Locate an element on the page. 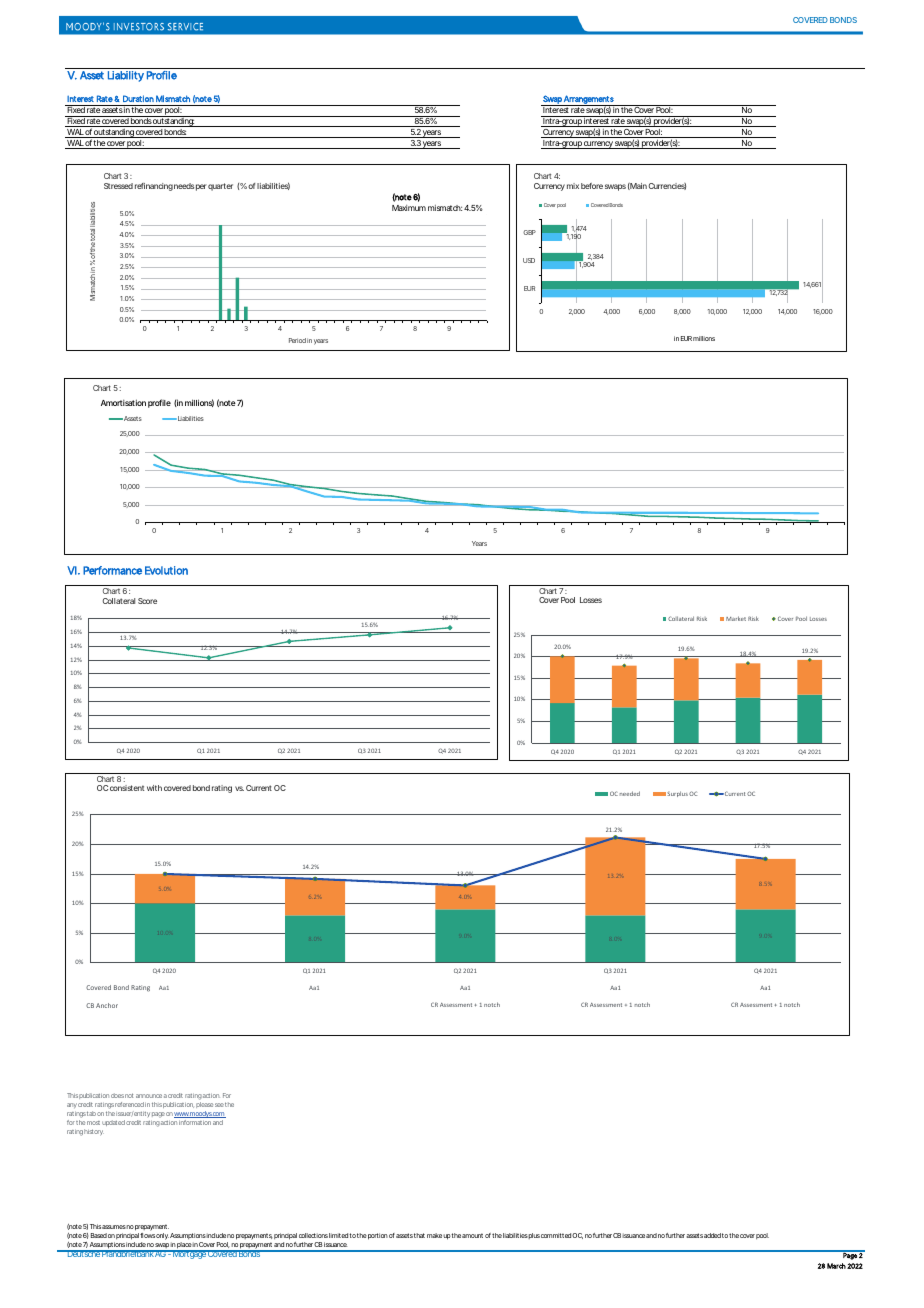 The height and width of the page is (1308, 924). see is located at coordinates (219, 1105).
